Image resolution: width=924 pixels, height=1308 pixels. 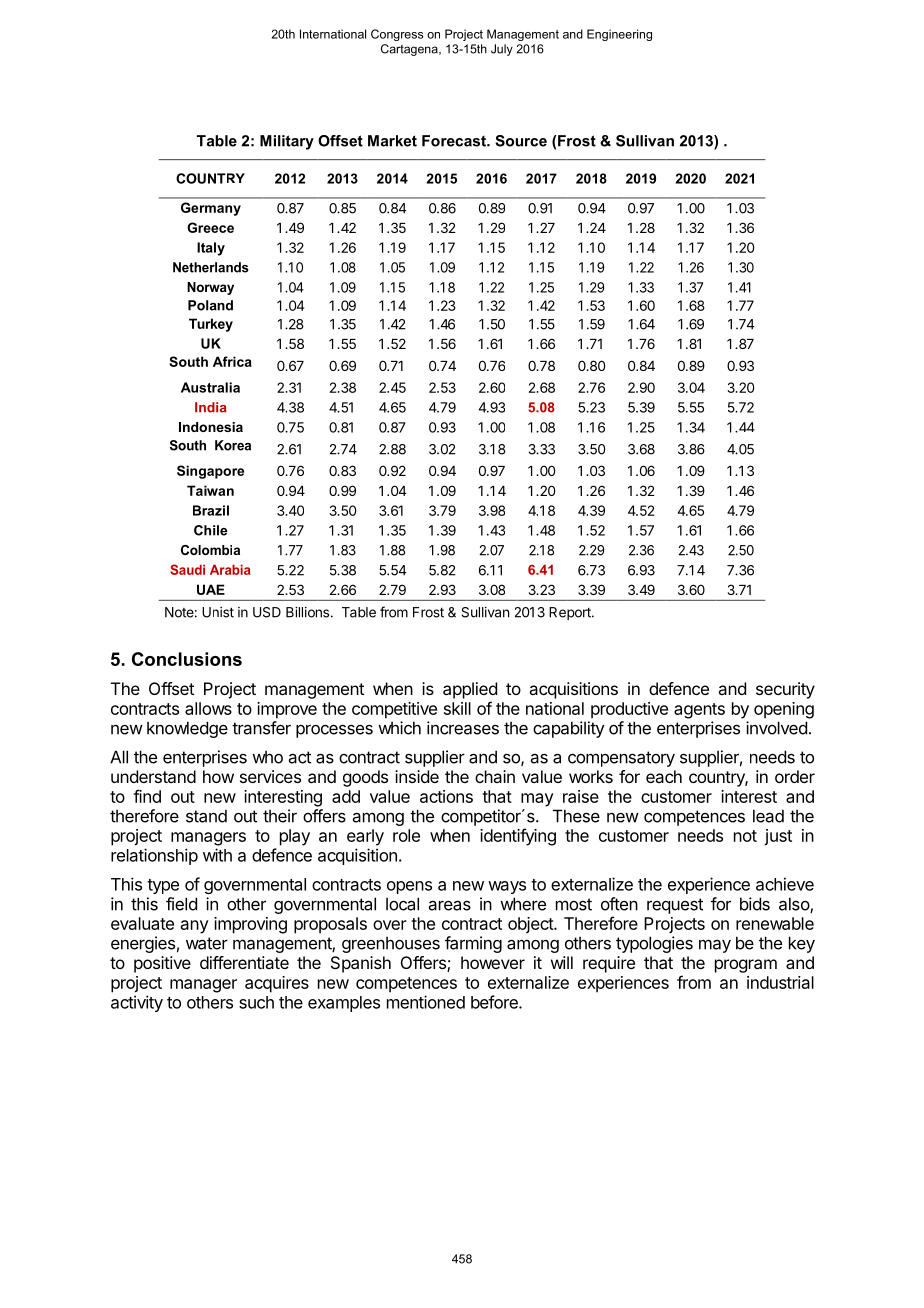 What do you see at coordinates (470, 690) in the document?
I see `applied` at bounding box center [470, 690].
